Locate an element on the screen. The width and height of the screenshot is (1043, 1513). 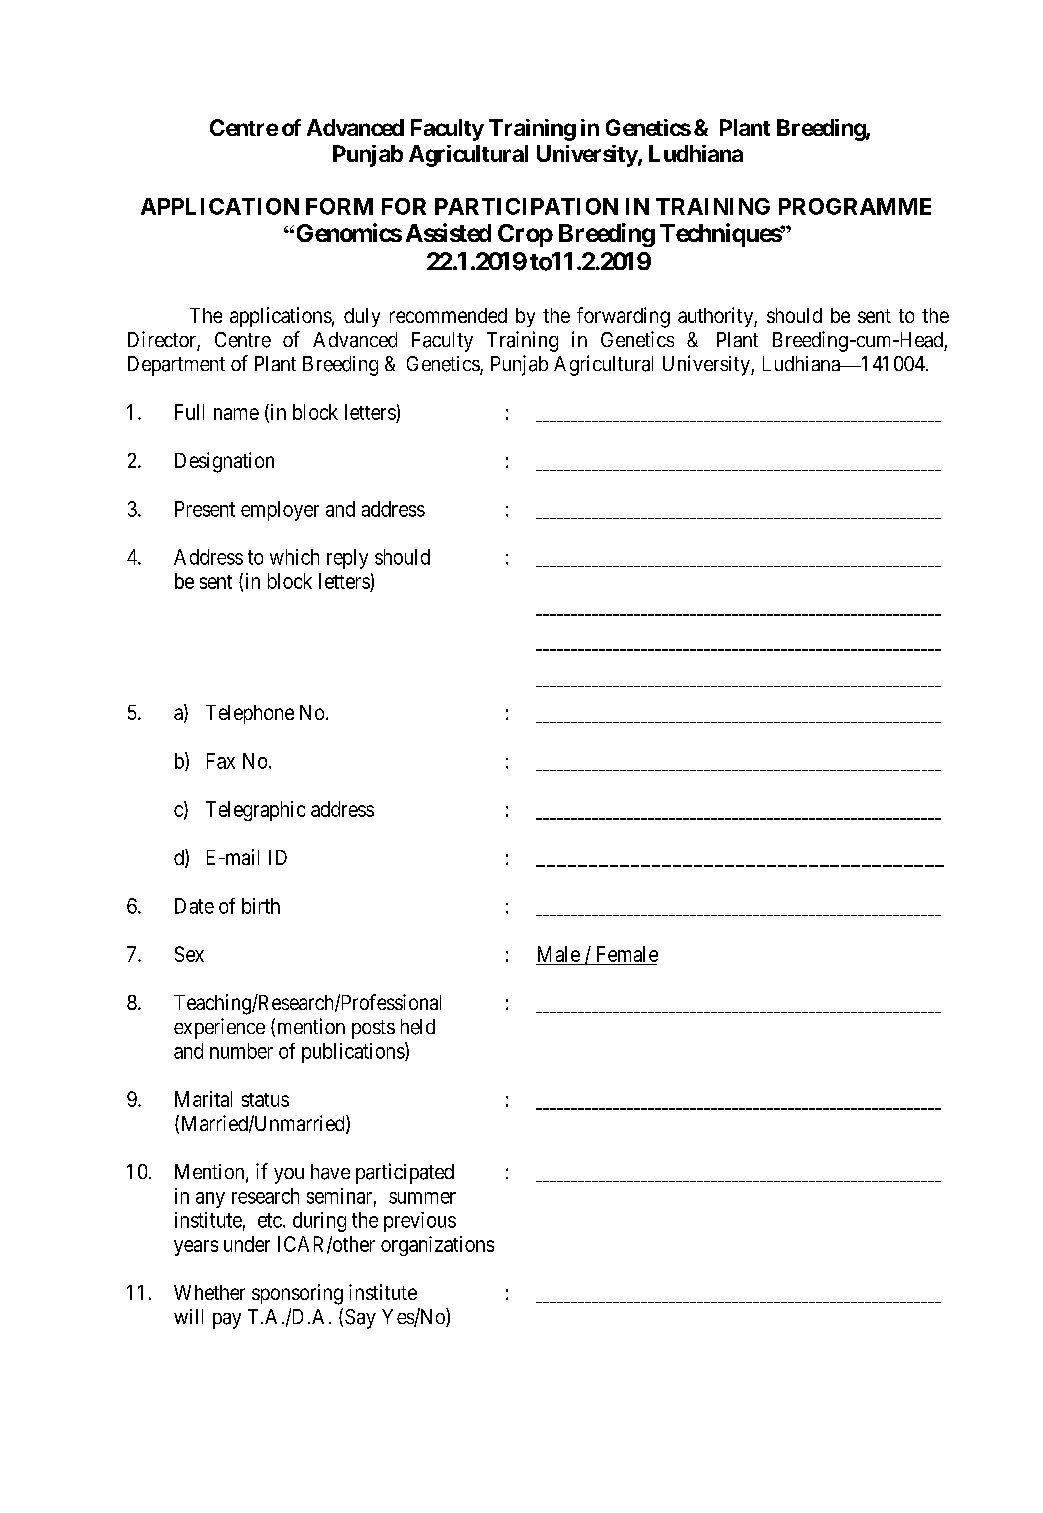
held is located at coordinates (418, 1027).
